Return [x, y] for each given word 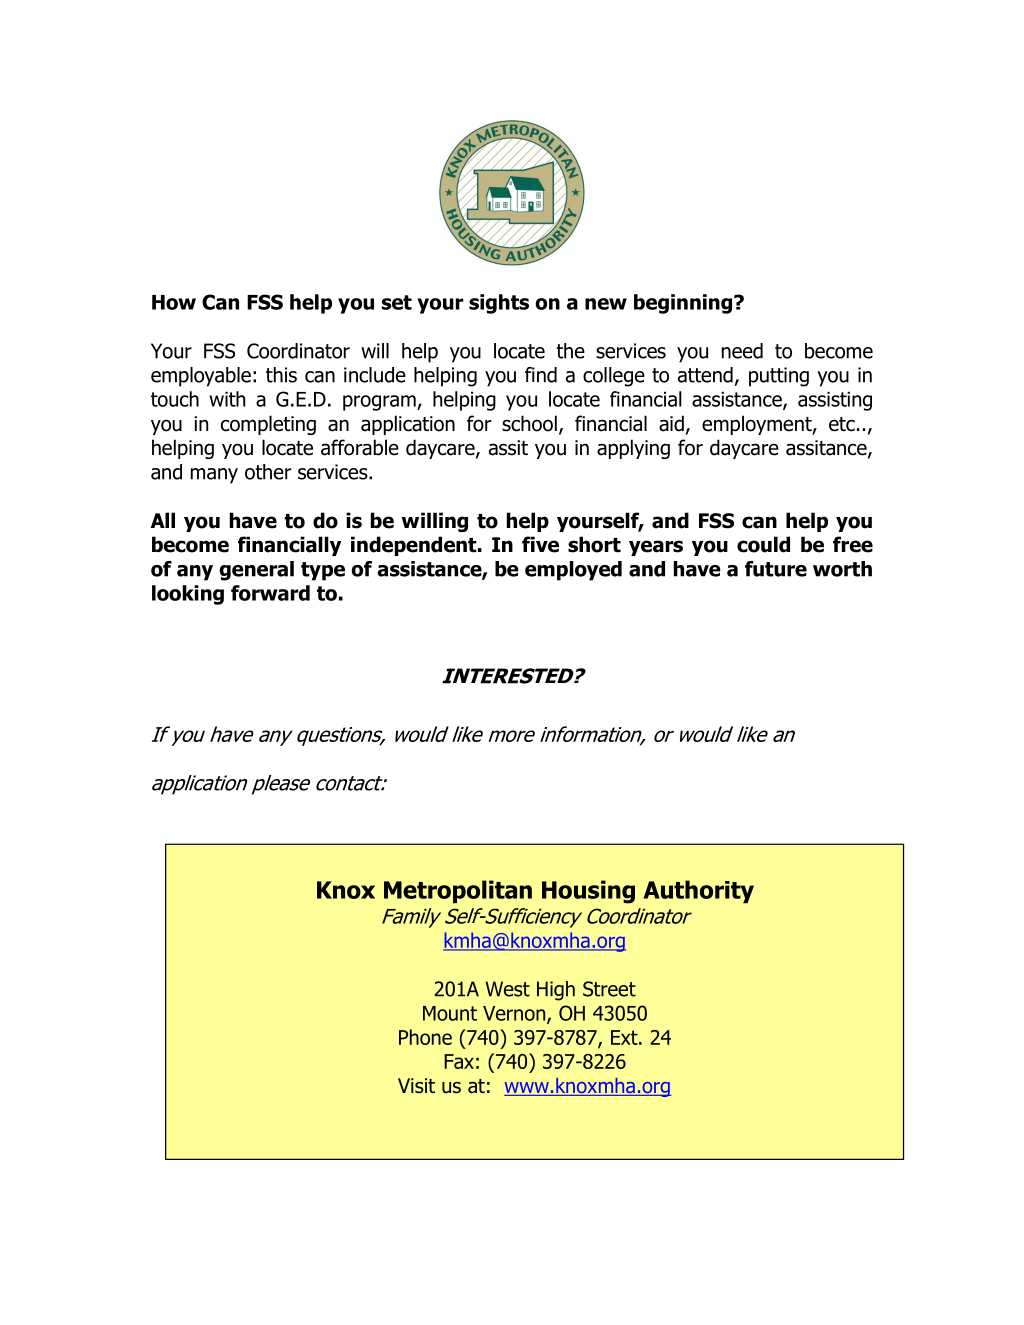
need [742, 351]
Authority [698, 892]
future [776, 569]
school [529, 423]
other [268, 472]
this [281, 375]
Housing [588, 892]
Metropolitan [458, 892]
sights [499, 304]
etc [842, 424]
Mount [450, 1013]
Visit [416, 1086]
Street [609, 989]
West [507, 989]
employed [573, 571]
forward [270, 593]
